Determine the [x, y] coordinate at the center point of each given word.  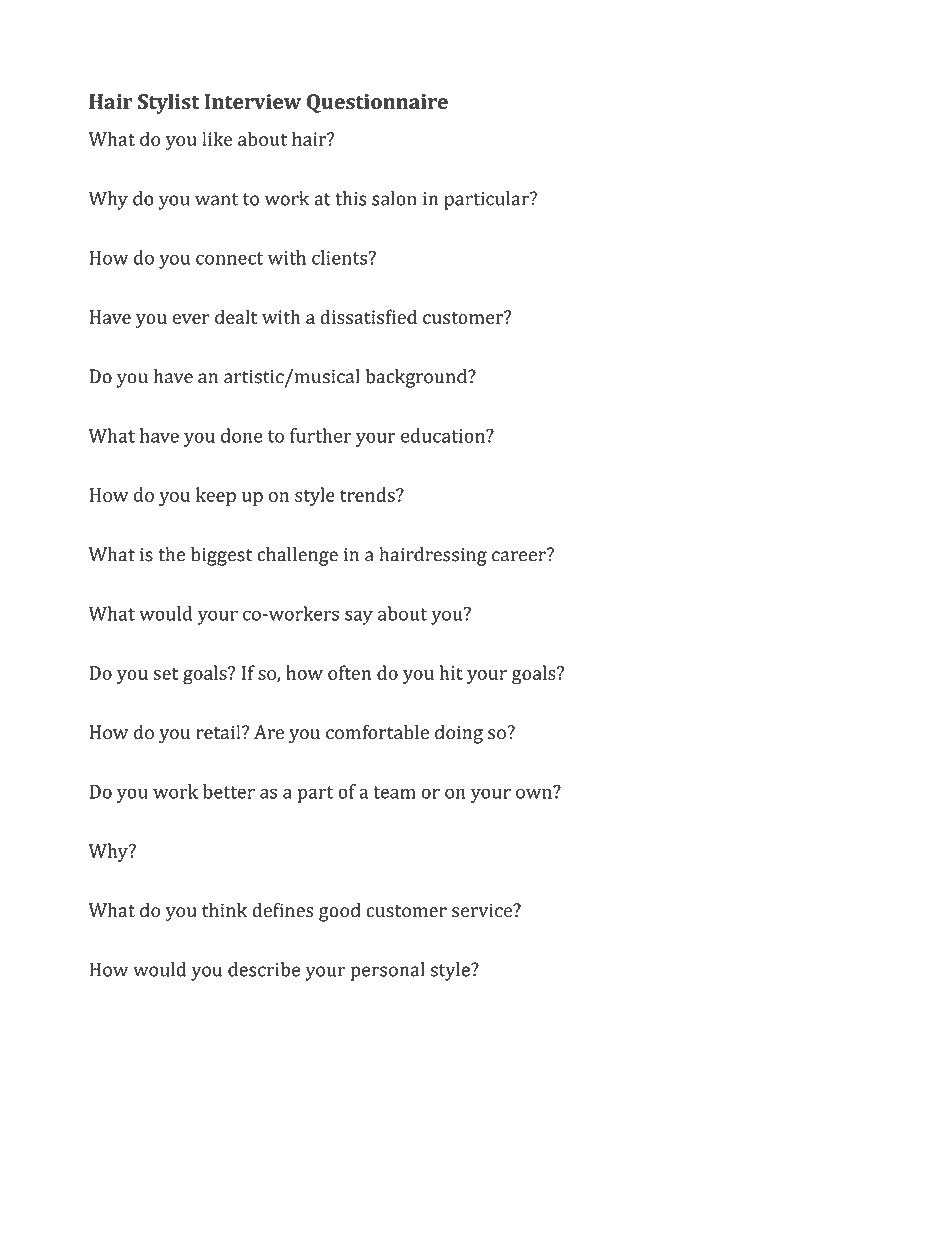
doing [459, 734]
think [224, 910]
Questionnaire [377, 103]
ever [191, 319]
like [217, 138]
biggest [221, 556]
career [520, 555]
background [417, 378]
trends [368, 494]
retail [219, 732]
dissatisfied [368, 316]
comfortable [377, 732]
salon [394, 198]
